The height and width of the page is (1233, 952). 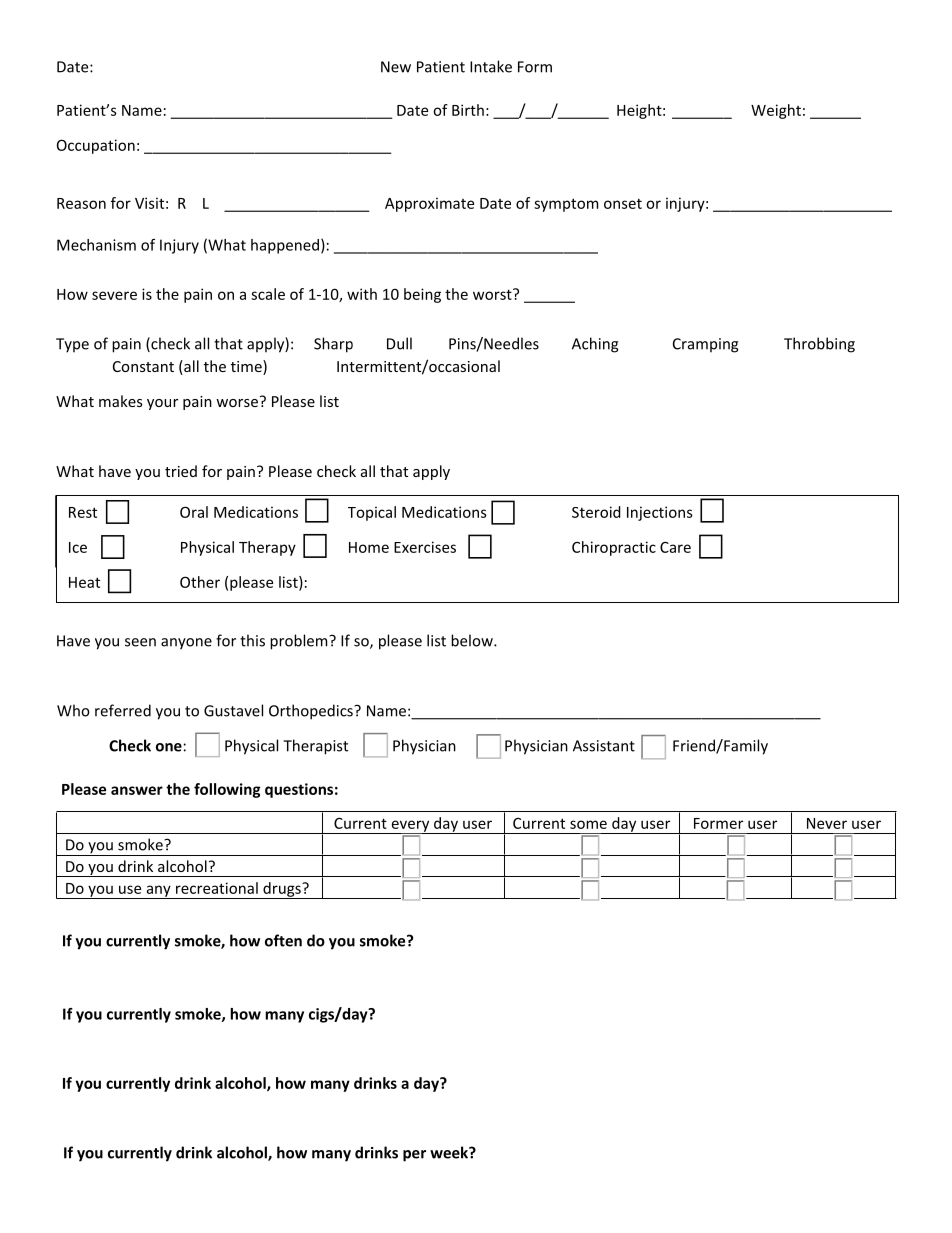 What do you see at coordinates (137, 790) in the page?
I see `answer` at bounding box center [137, 790].
